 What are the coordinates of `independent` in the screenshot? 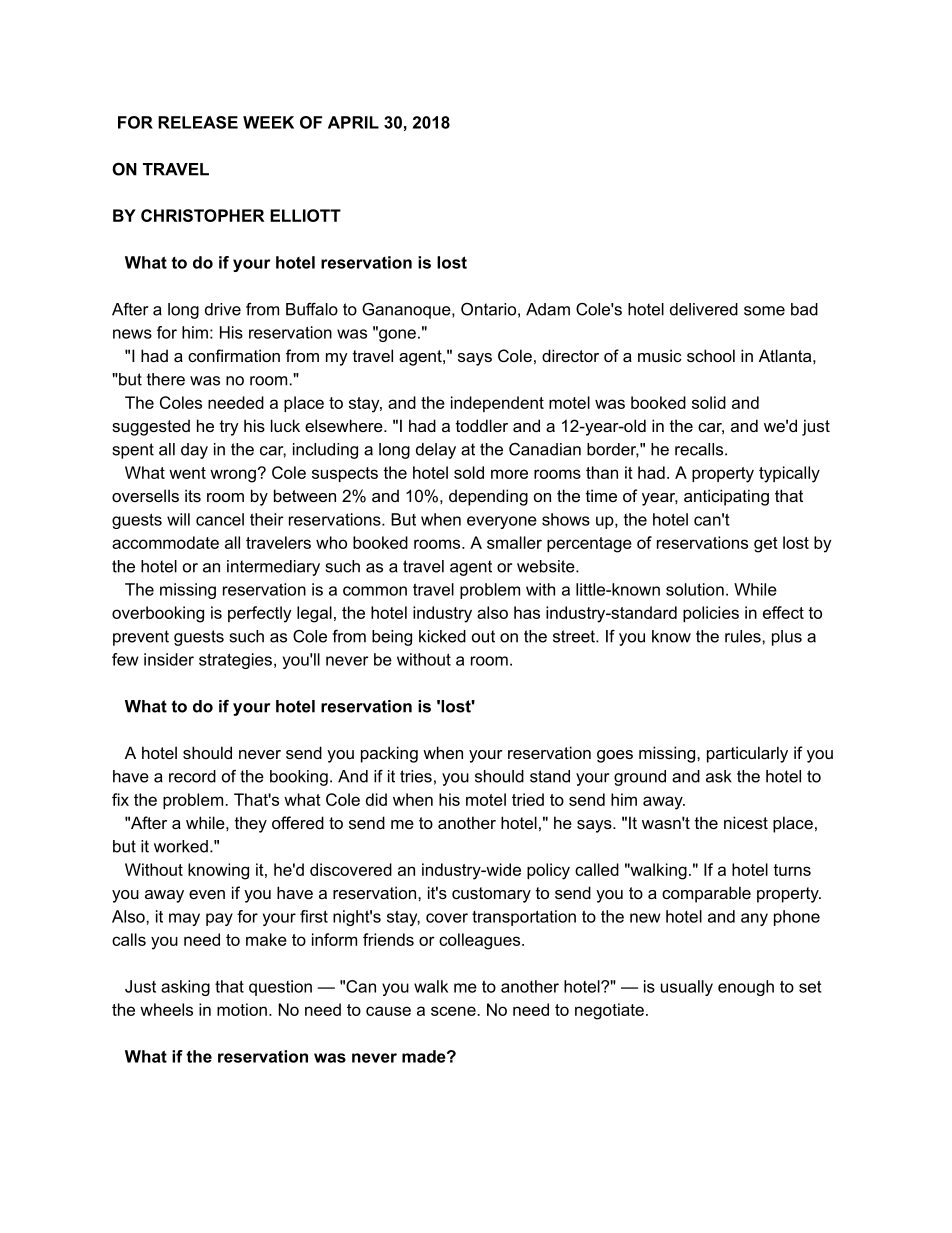 It's located at (497, 404).
